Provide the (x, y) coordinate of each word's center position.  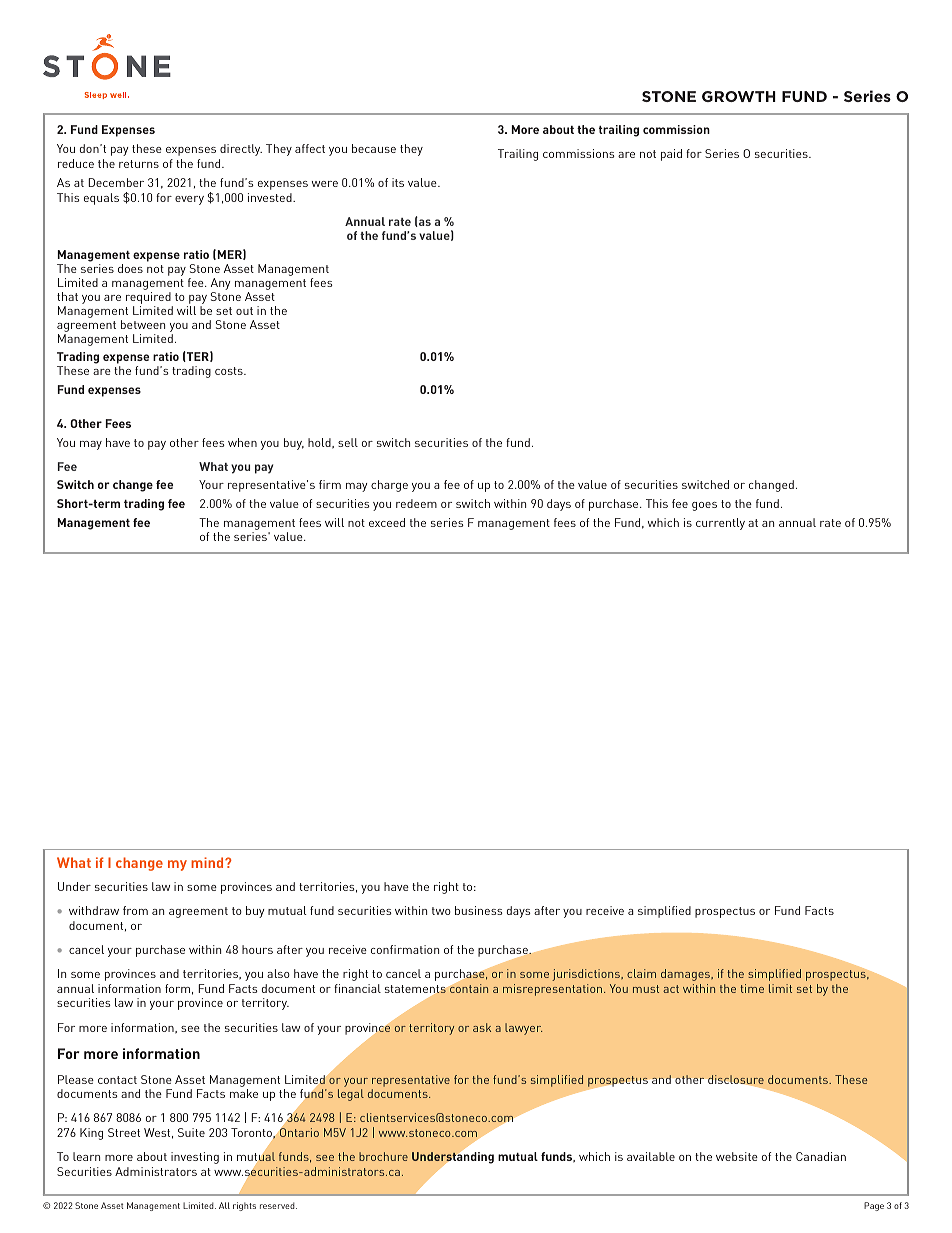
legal (351, 1095)
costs (230, 371)
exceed (387, 522)
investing (195, 1158)
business (478, 910)
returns (139, 164)
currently (720, 524)
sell (348, 442)
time (752, 988)
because (374, 148)
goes (704, 506)
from (135, 910)
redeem (416, 503)
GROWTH (739, 96)
